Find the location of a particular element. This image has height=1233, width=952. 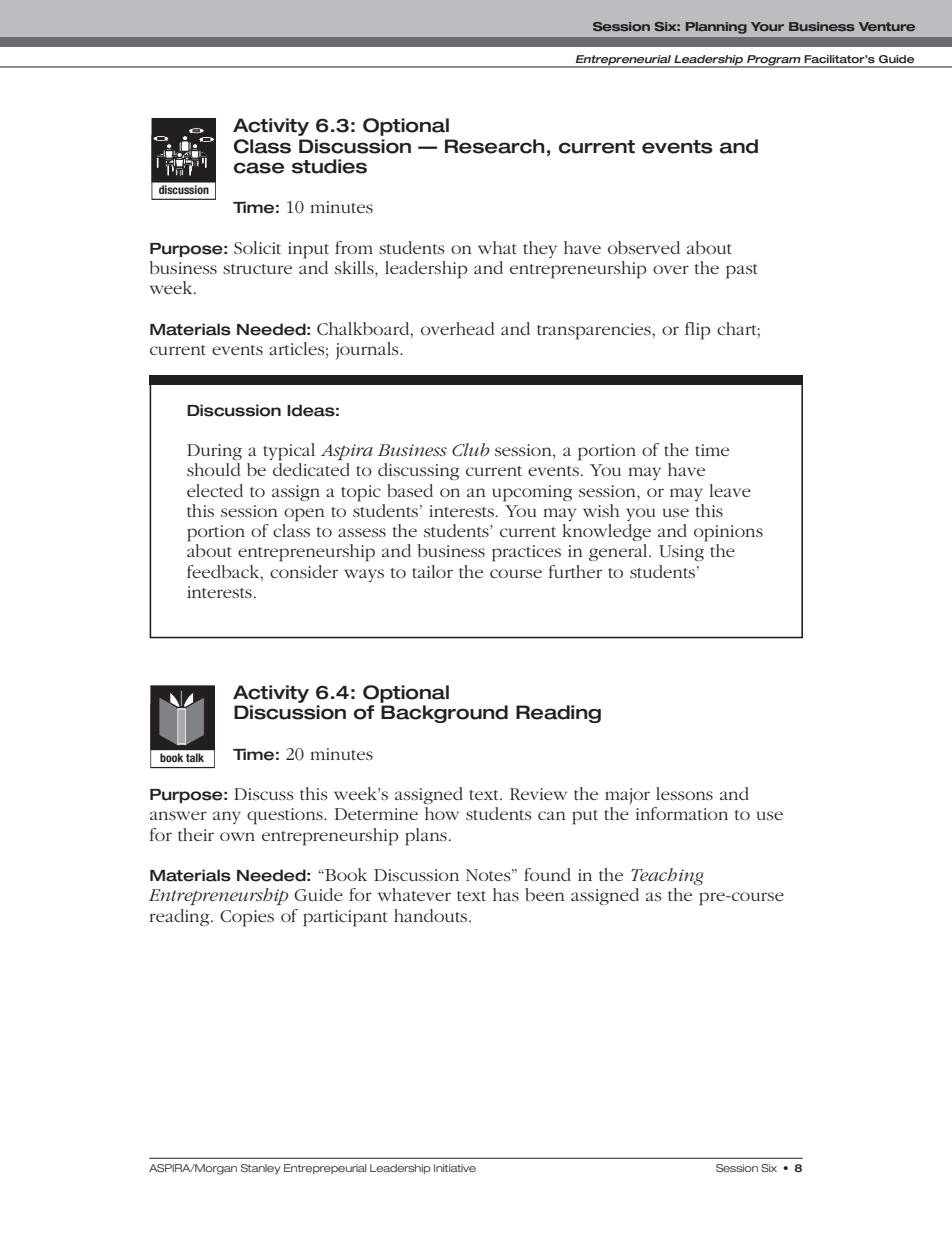

Entrepreneurial is located at coordinates (623, 61).
